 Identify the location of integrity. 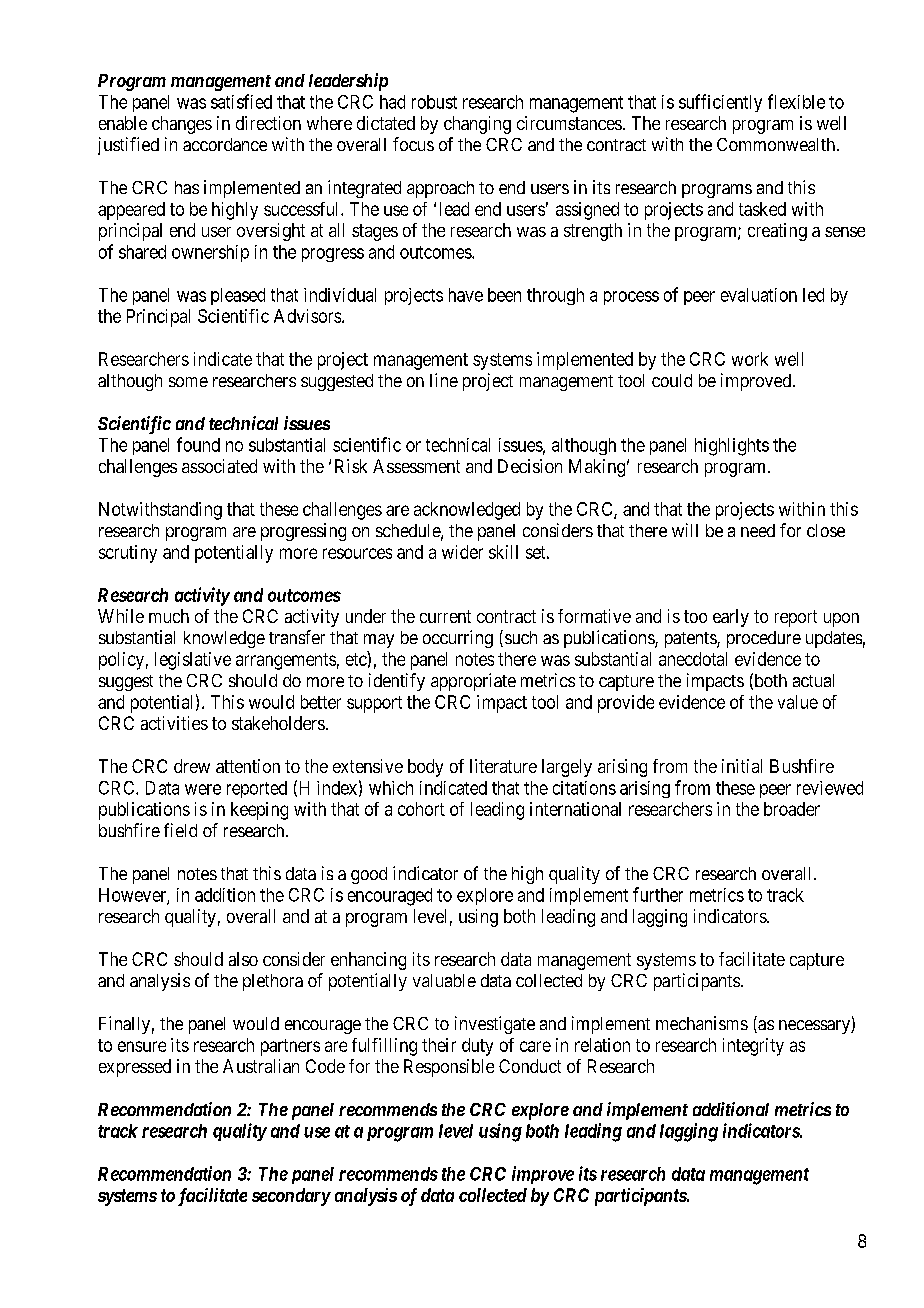
(753, 1047).
